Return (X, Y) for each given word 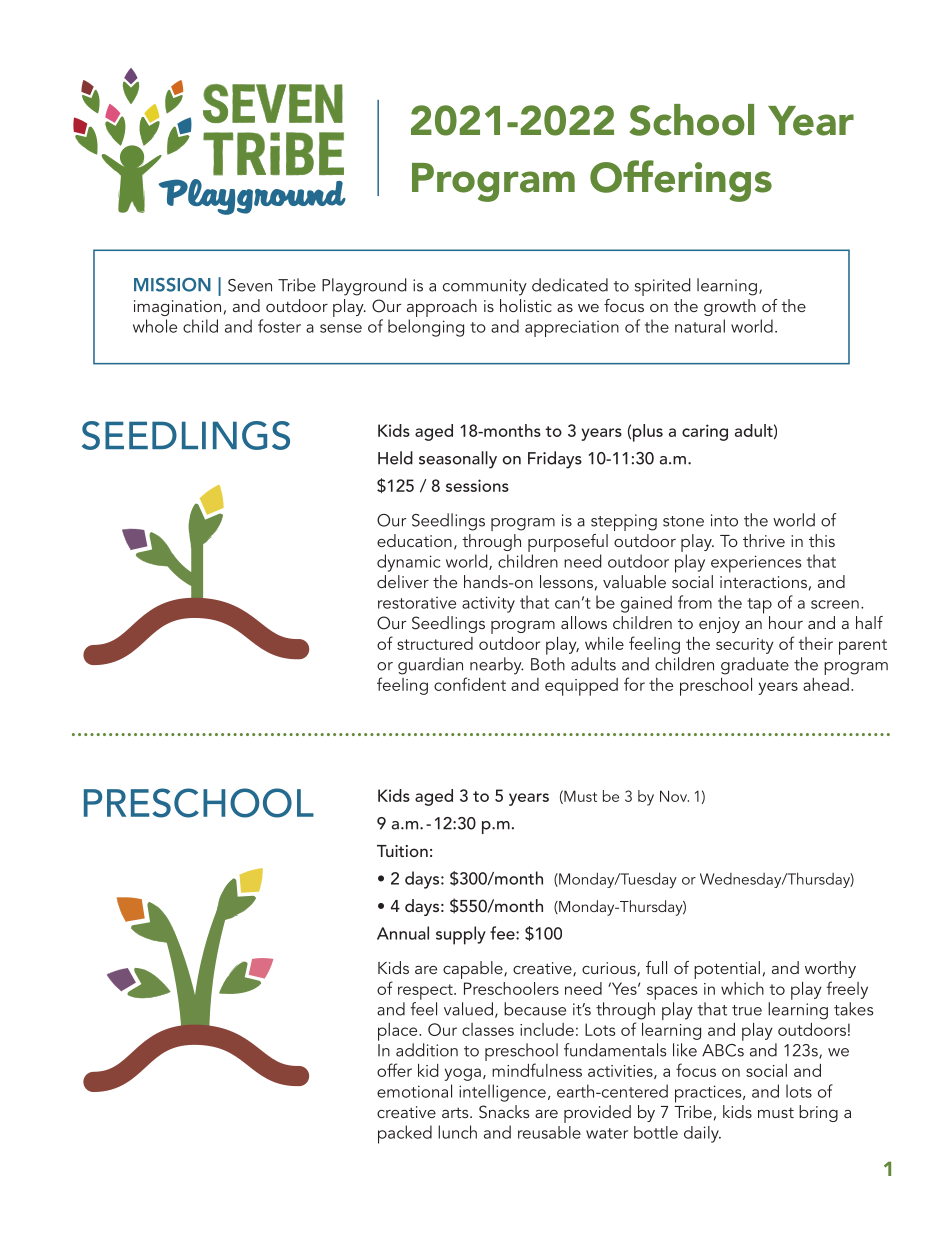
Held (395, 458)
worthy (830, 969)
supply (461, 935)
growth (730, 307)
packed (405, 1134)
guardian (430, 666)
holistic (526, 305)
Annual (403, 933)
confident (470, 684)
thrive (764, 540)
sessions (477, 485)
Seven (250, 285)
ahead (826, 684)
